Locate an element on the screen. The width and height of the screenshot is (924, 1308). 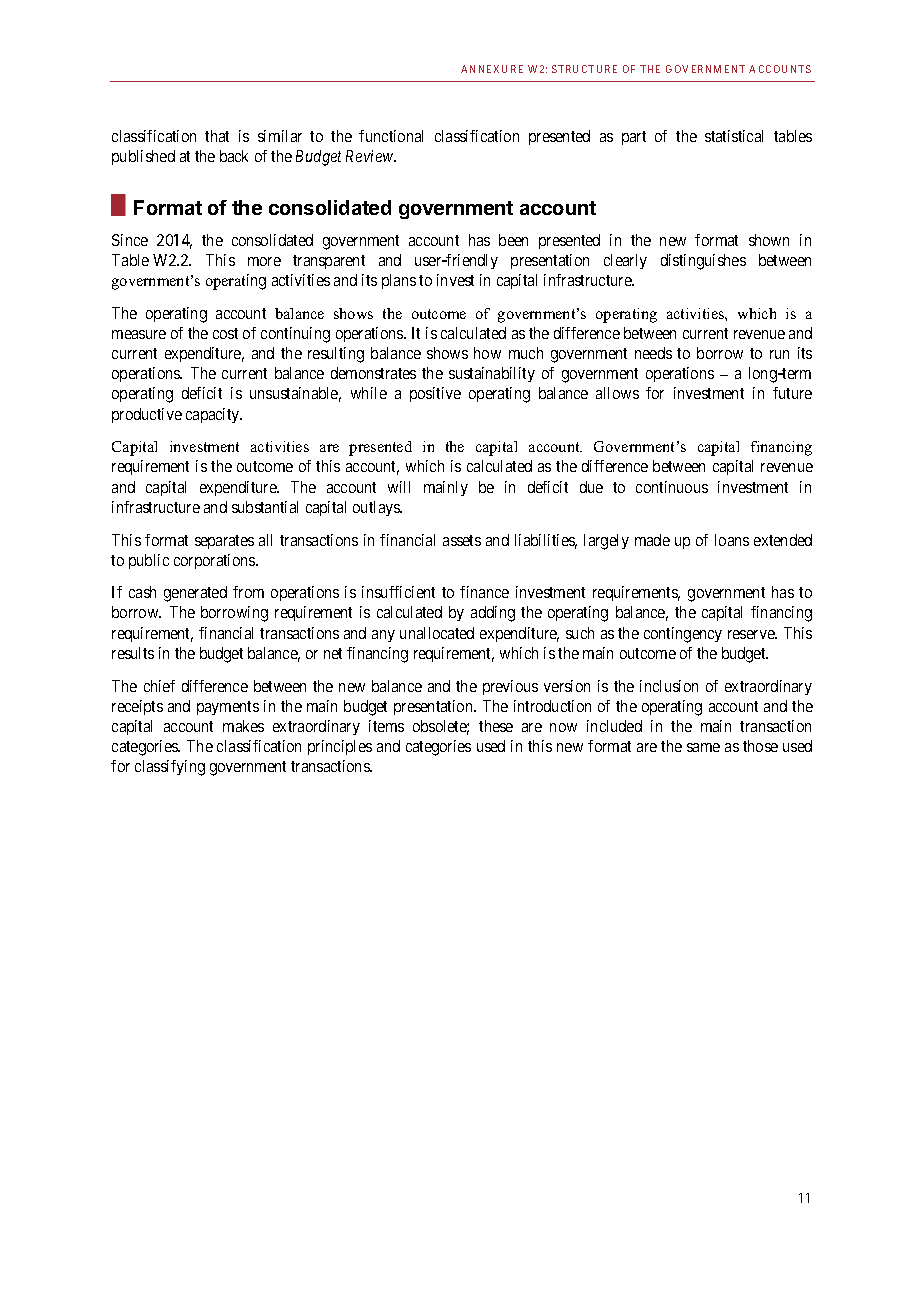
classifying is located at coordinates (170, 768).
